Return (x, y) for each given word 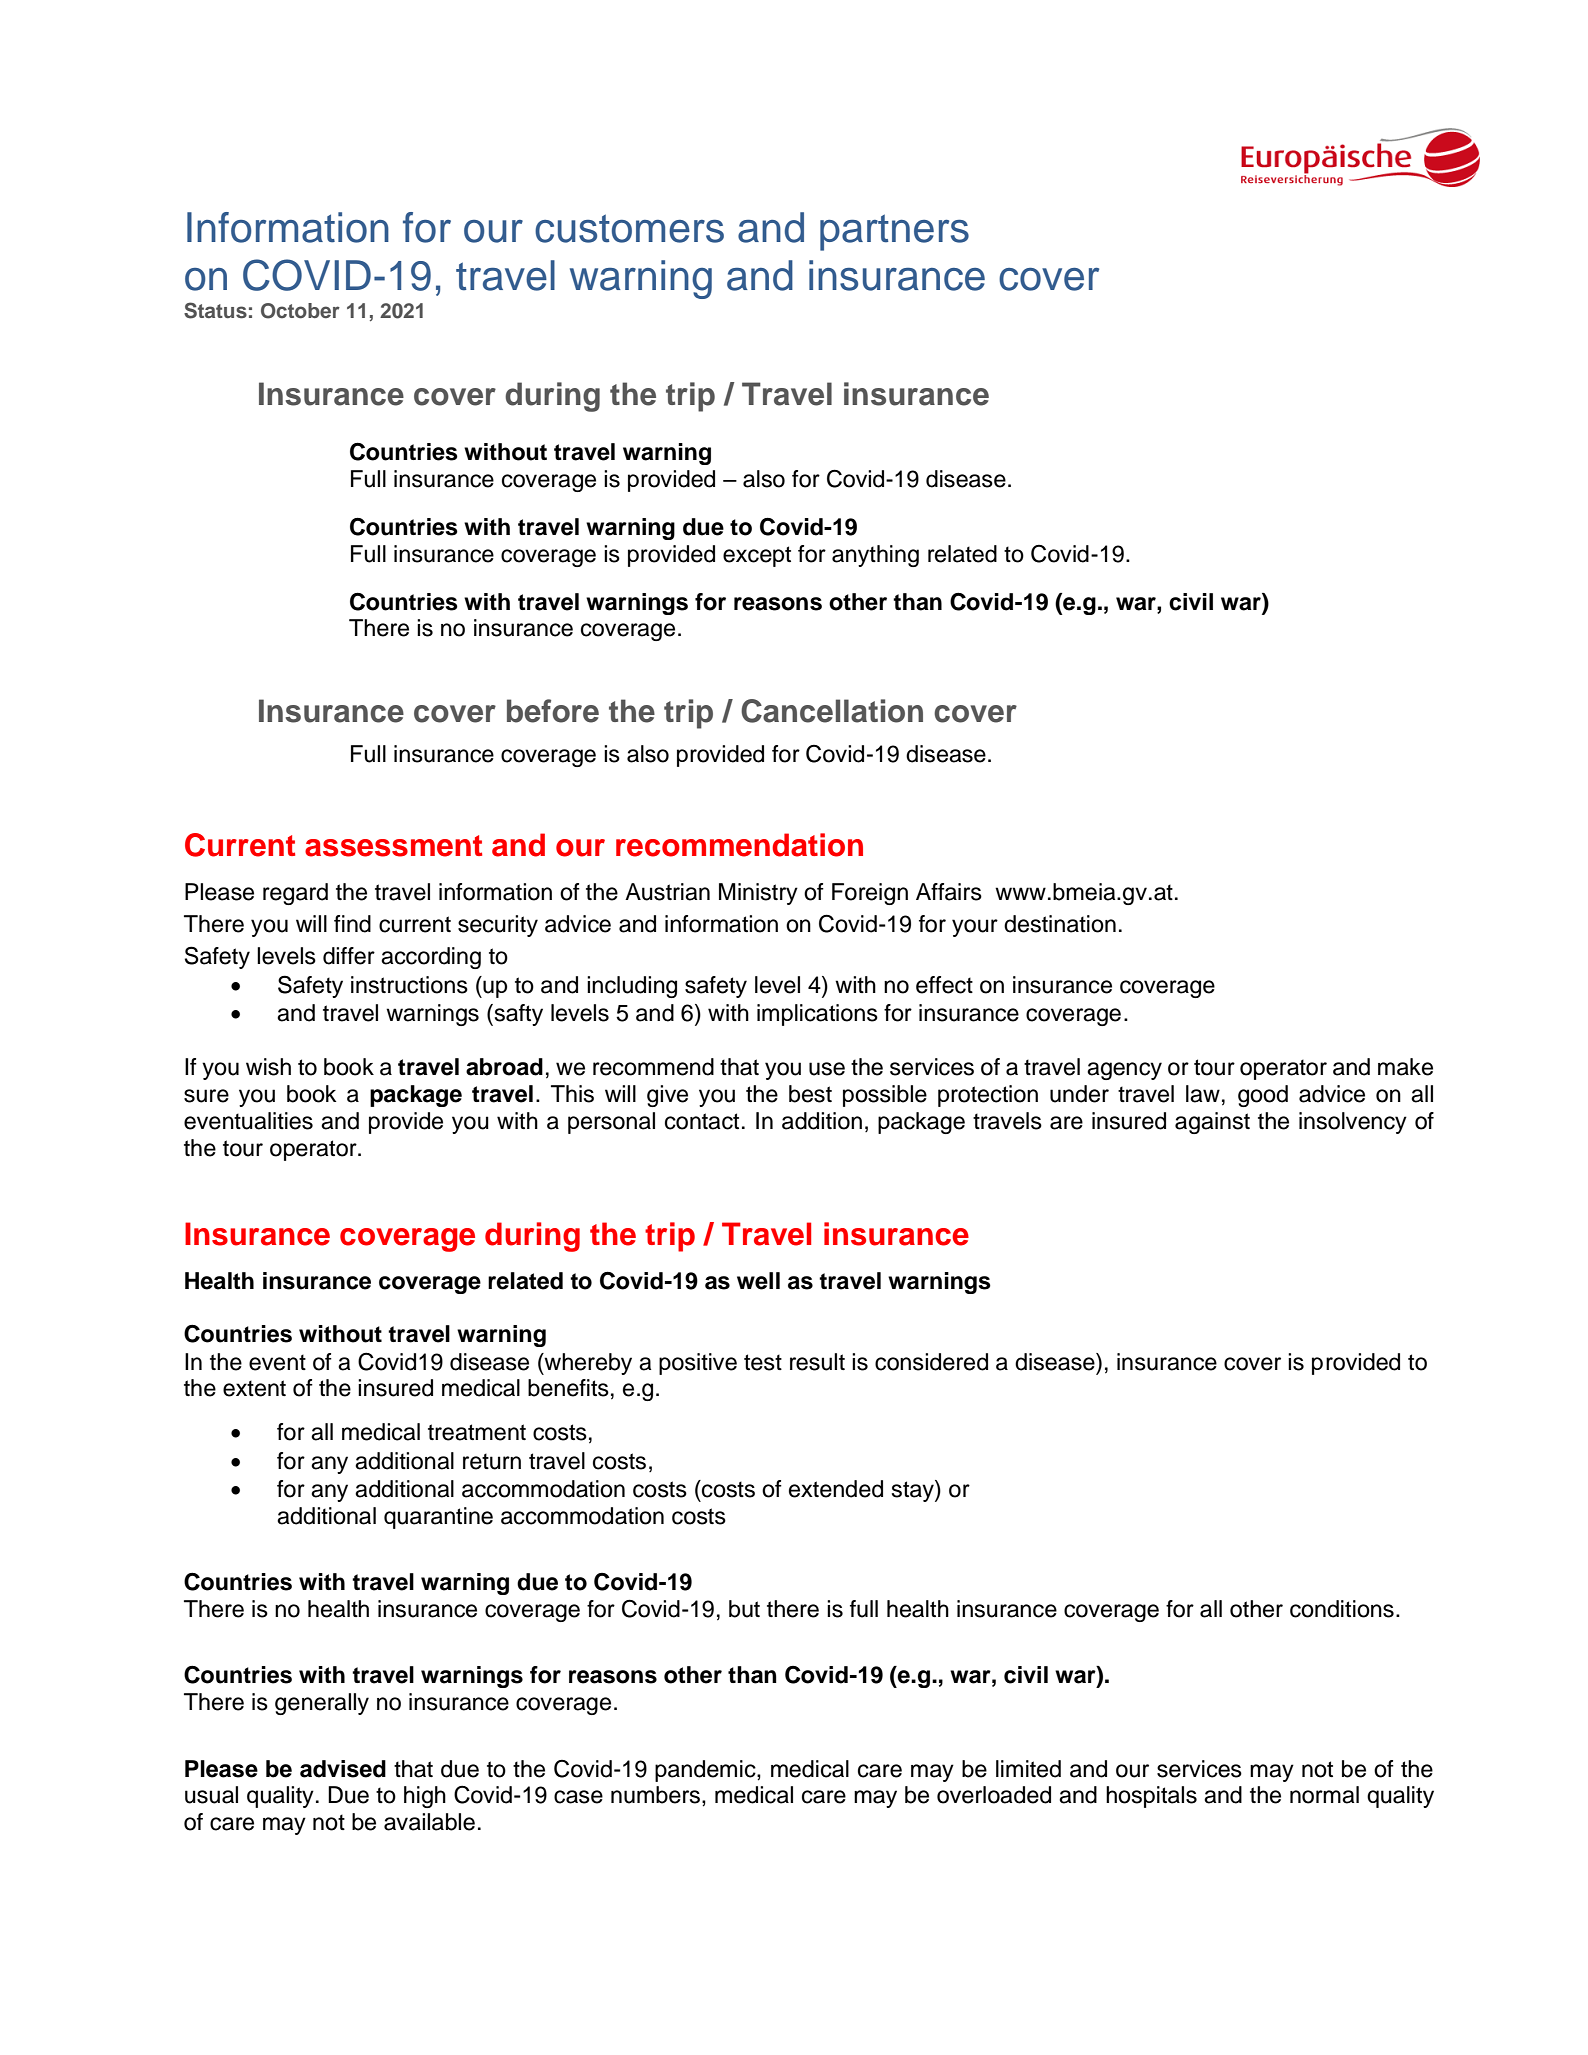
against (1212, 1123)
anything (875, 556)
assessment (393, 846)
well (758, 1281)
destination (1060, 924)
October (300, 311)
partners (894, 232)
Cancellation (832, 711)
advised (343, 1769)
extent (254, 1388)
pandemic (706, 1771)
